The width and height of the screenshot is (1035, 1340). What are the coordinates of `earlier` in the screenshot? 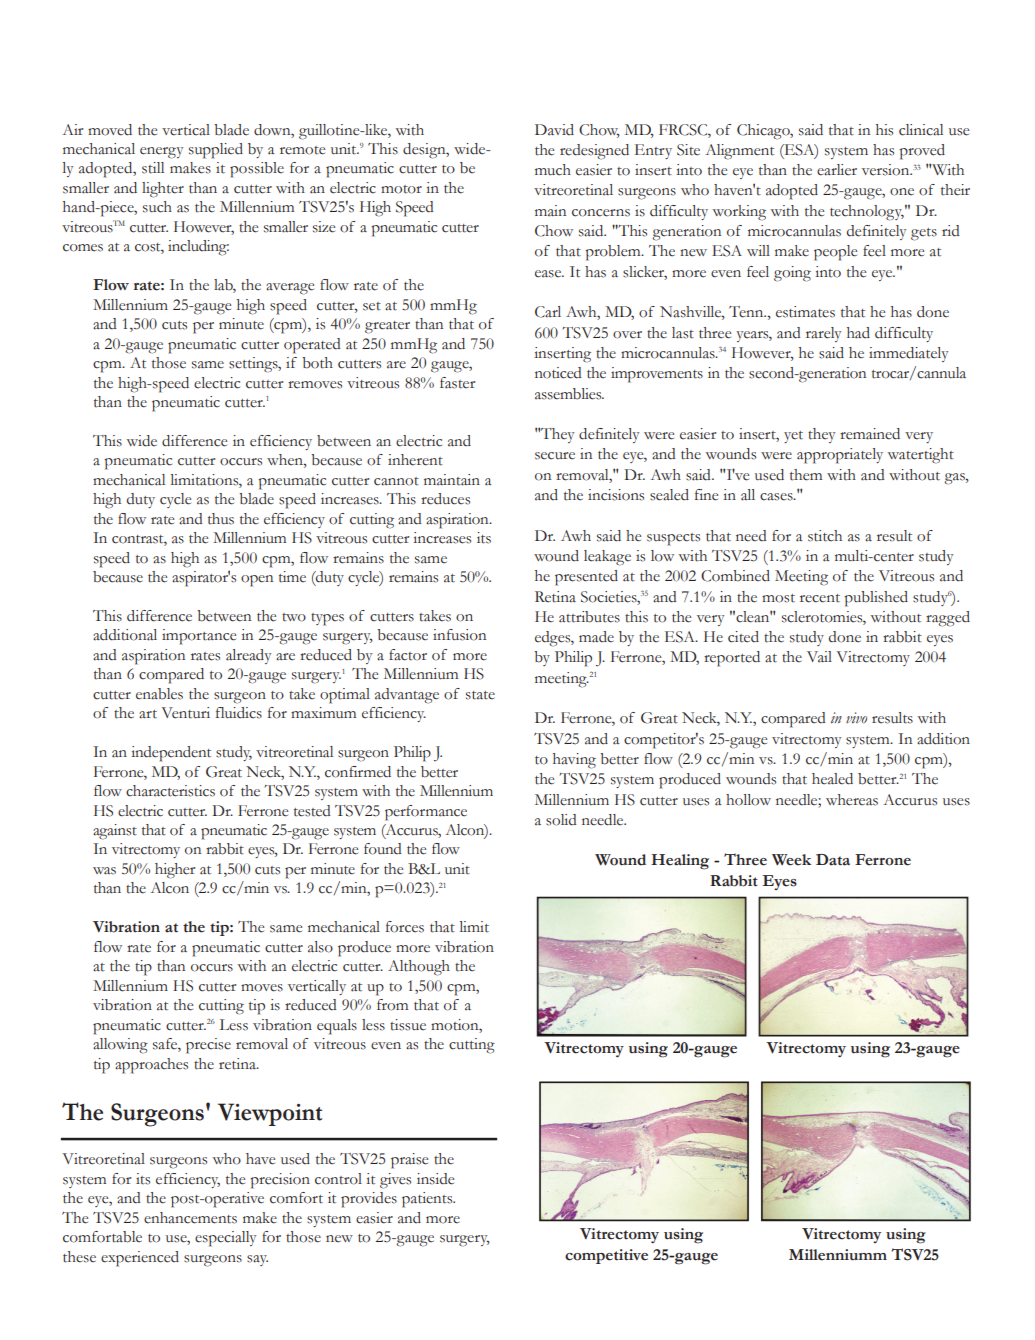 It's located at (837, 170).
